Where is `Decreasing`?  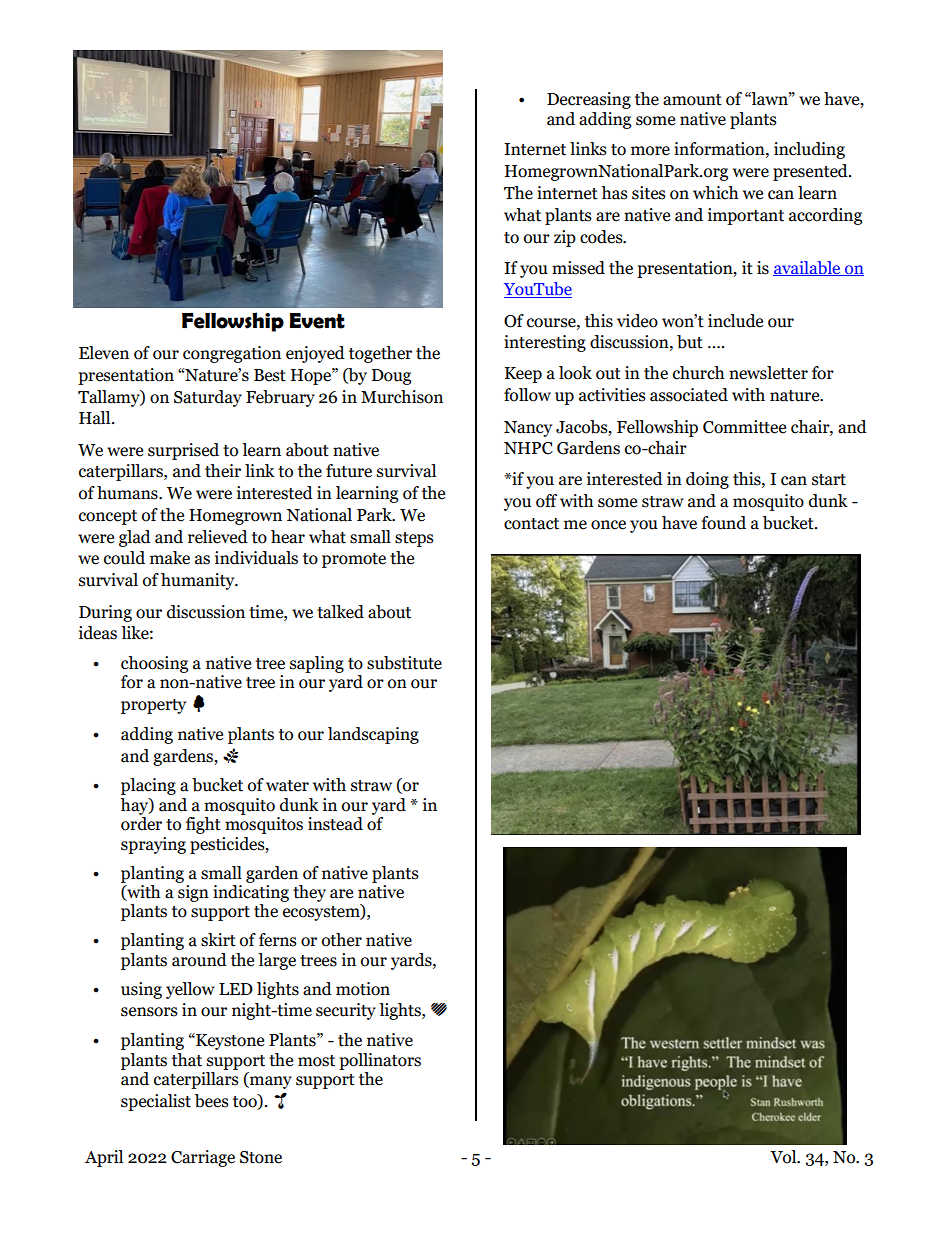 Decreasing is located at coordinates (589, 100).
